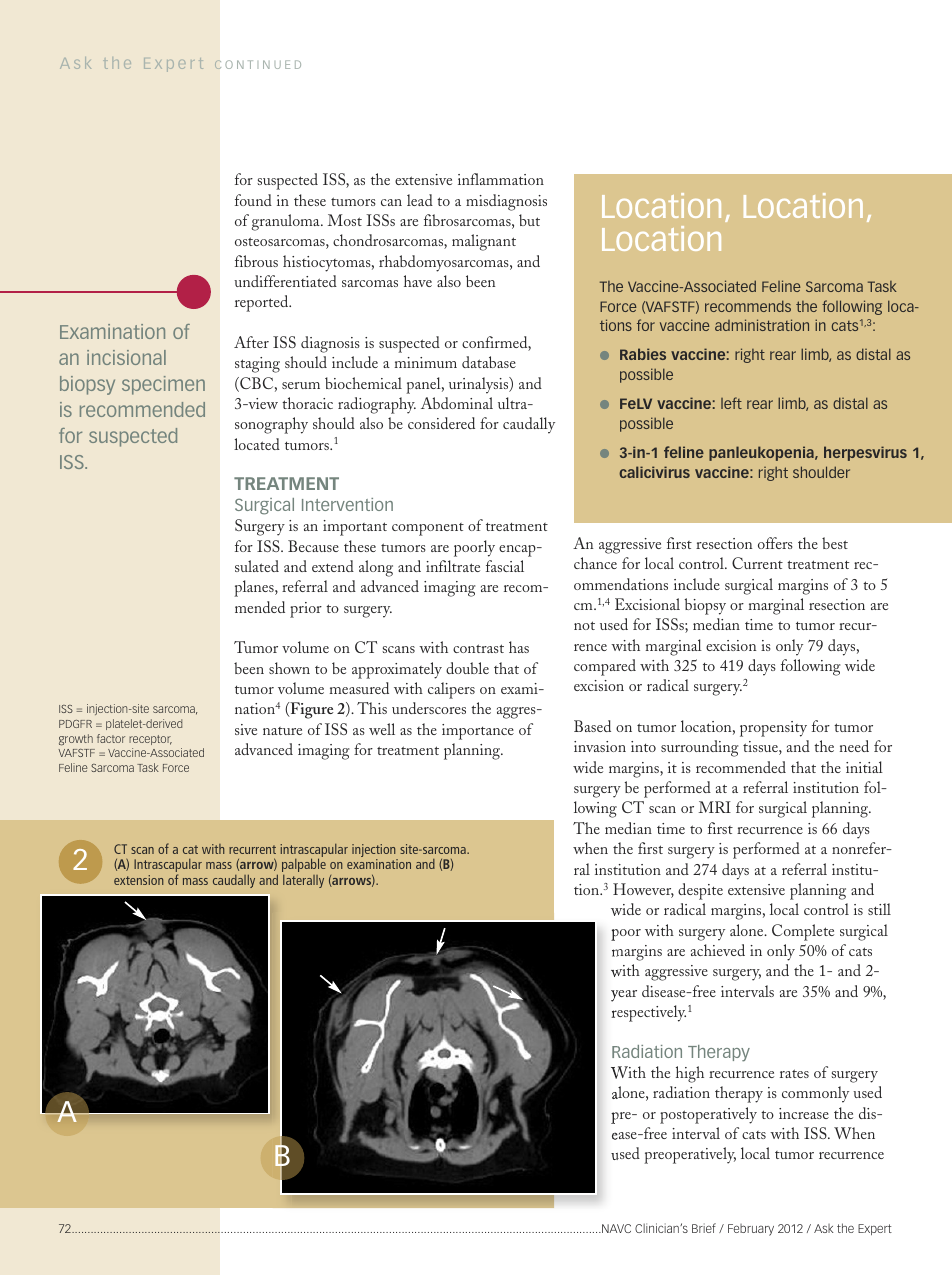 The image size is (952, 1275). What do you see at coordinates (751, 1230) in the document?
I see `February` at bounding box center [751, 1230].
